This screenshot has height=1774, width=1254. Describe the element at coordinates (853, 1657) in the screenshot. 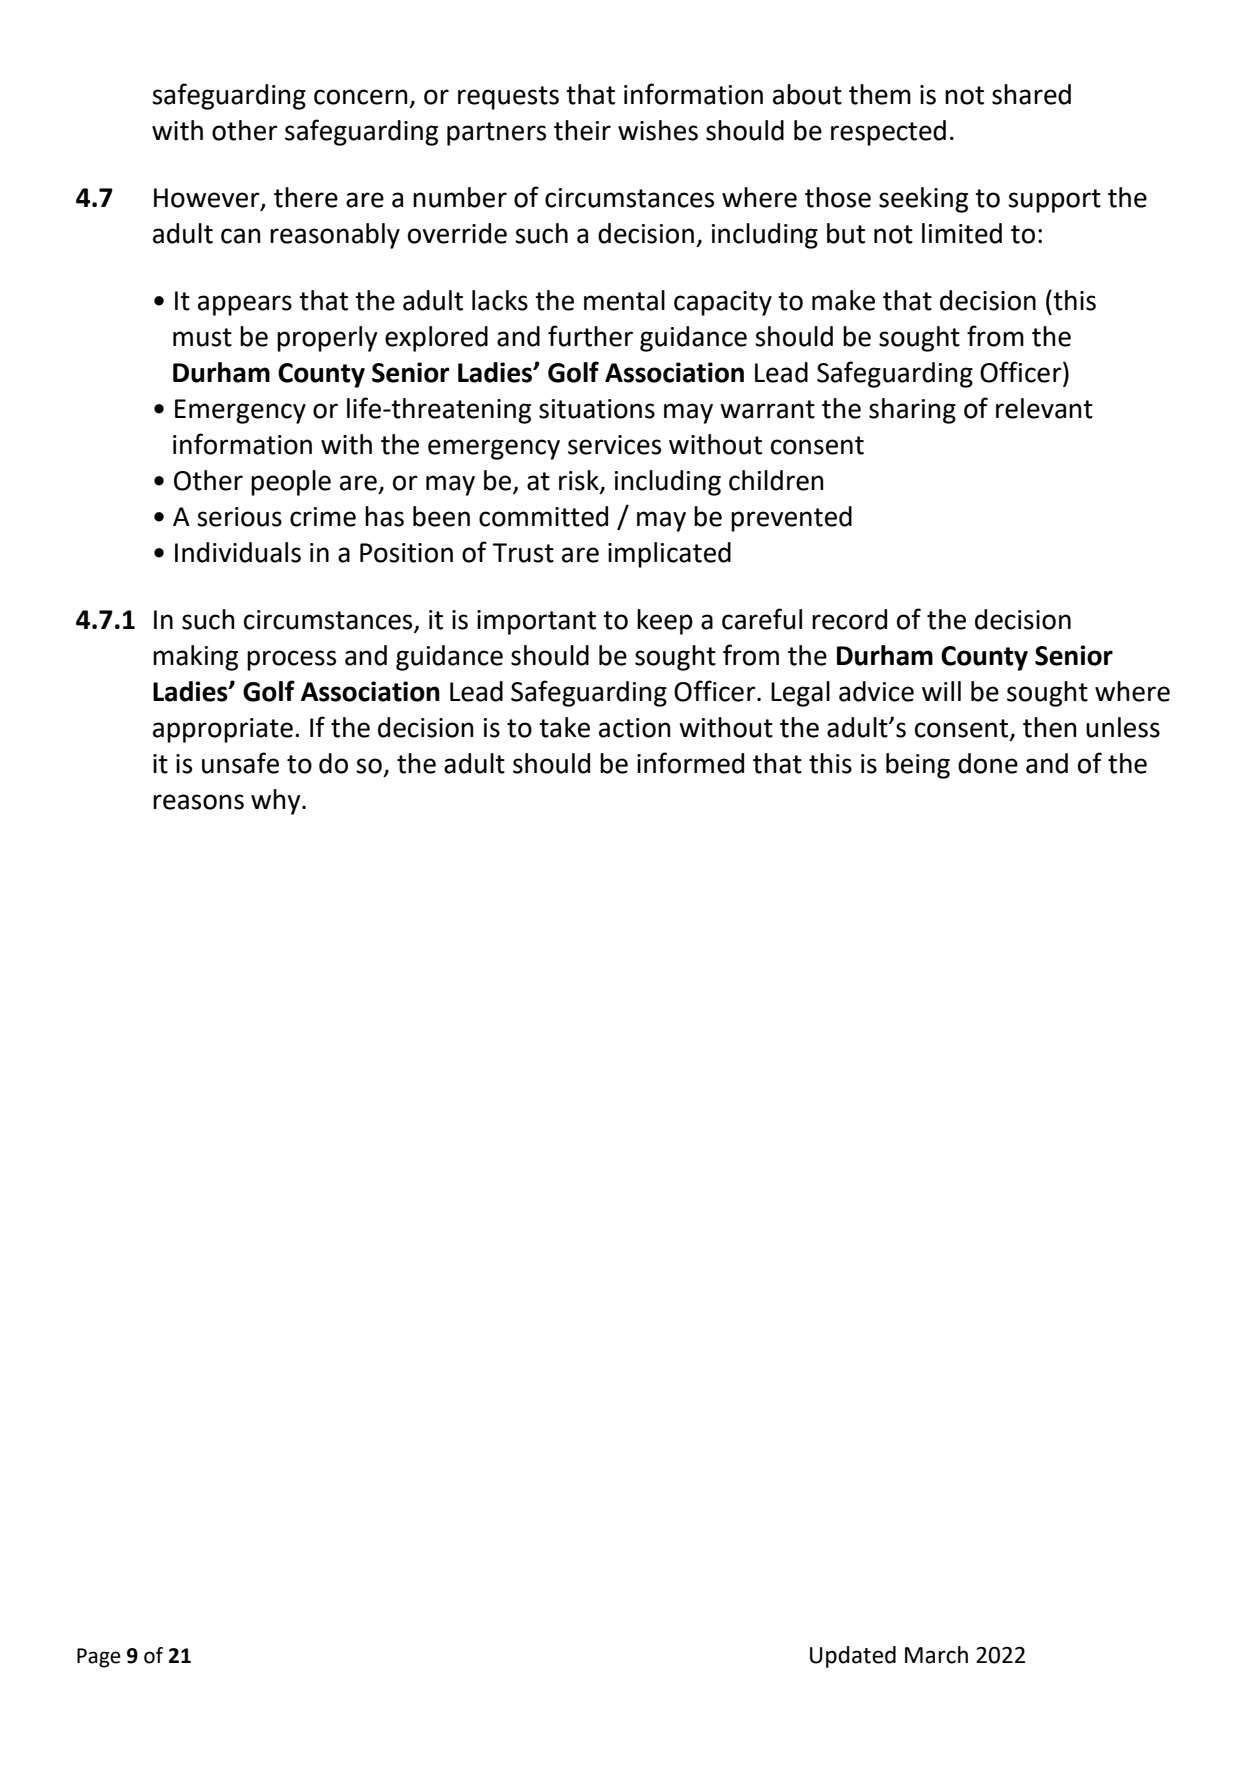

I see `Updated` at that location.
